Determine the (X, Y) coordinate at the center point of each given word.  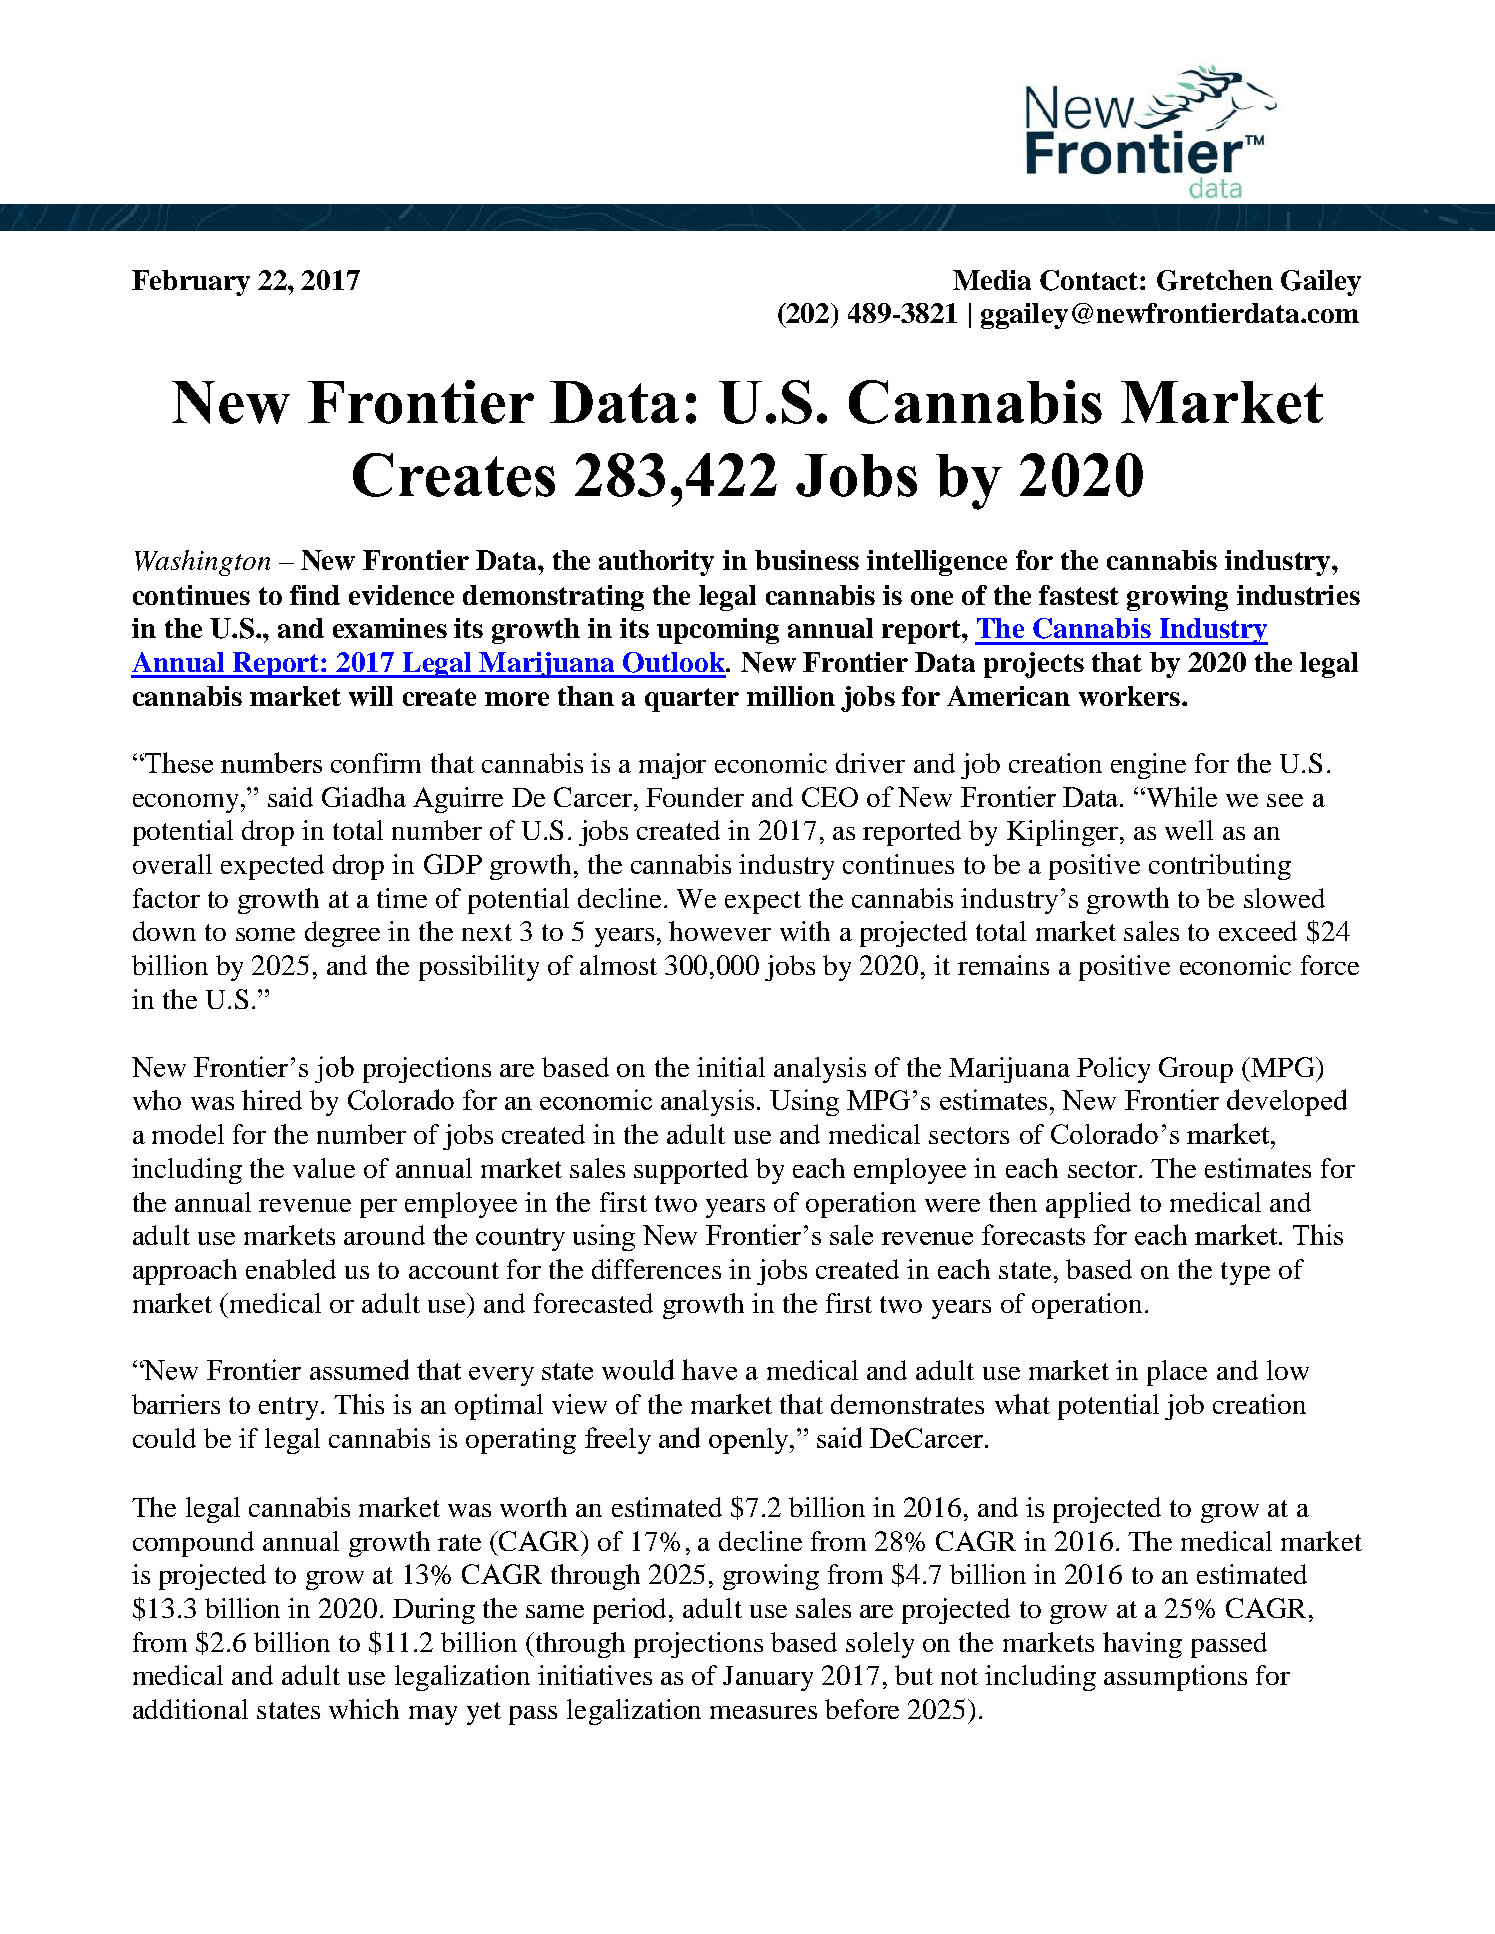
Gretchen (1215, 280)
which (364, 1709)
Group (1196, 1070)
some (265, 934)
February (191, 283)
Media (992, 280)
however (720, 931)
